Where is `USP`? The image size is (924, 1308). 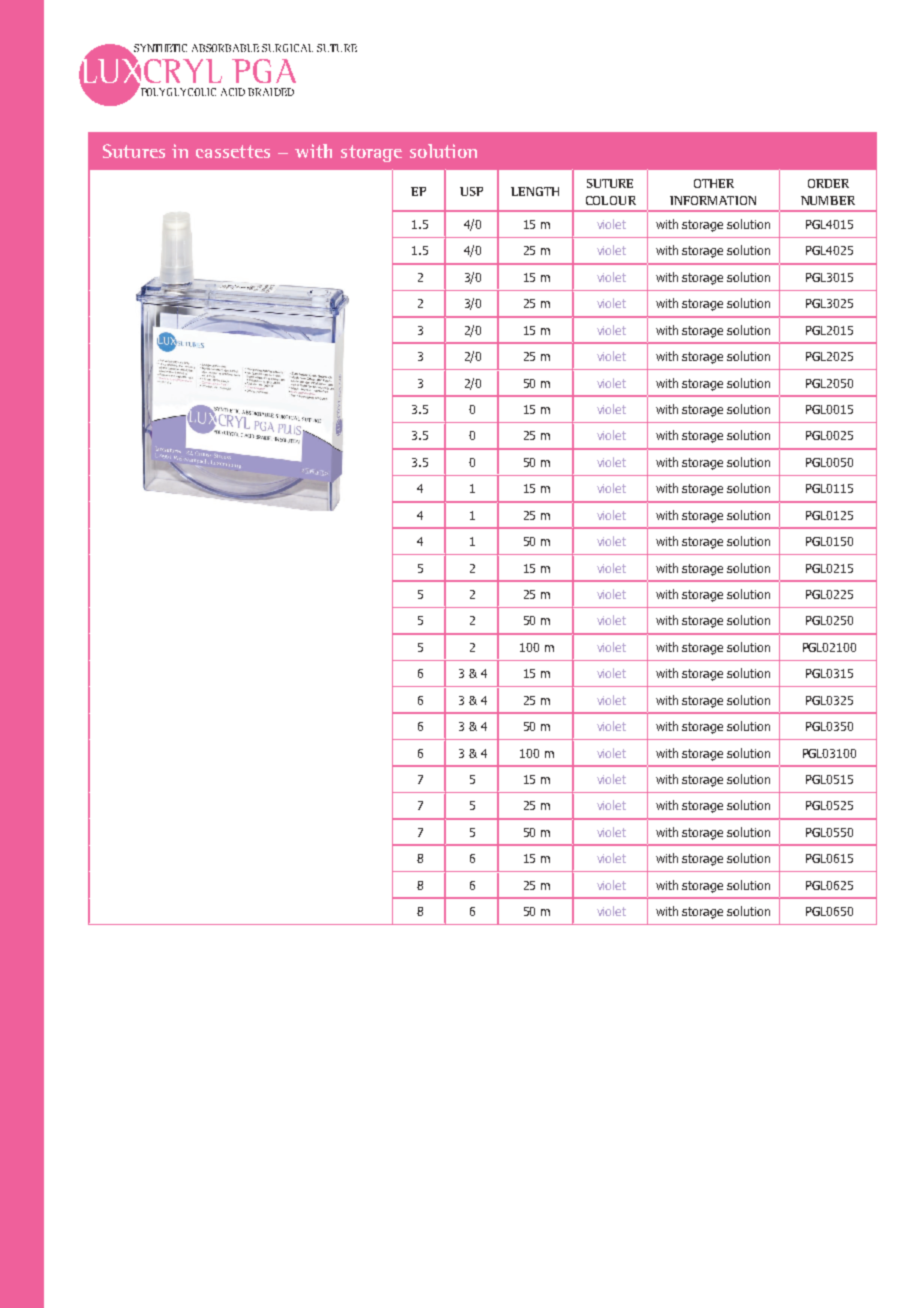
USP is located at coordinates (471, 191).
